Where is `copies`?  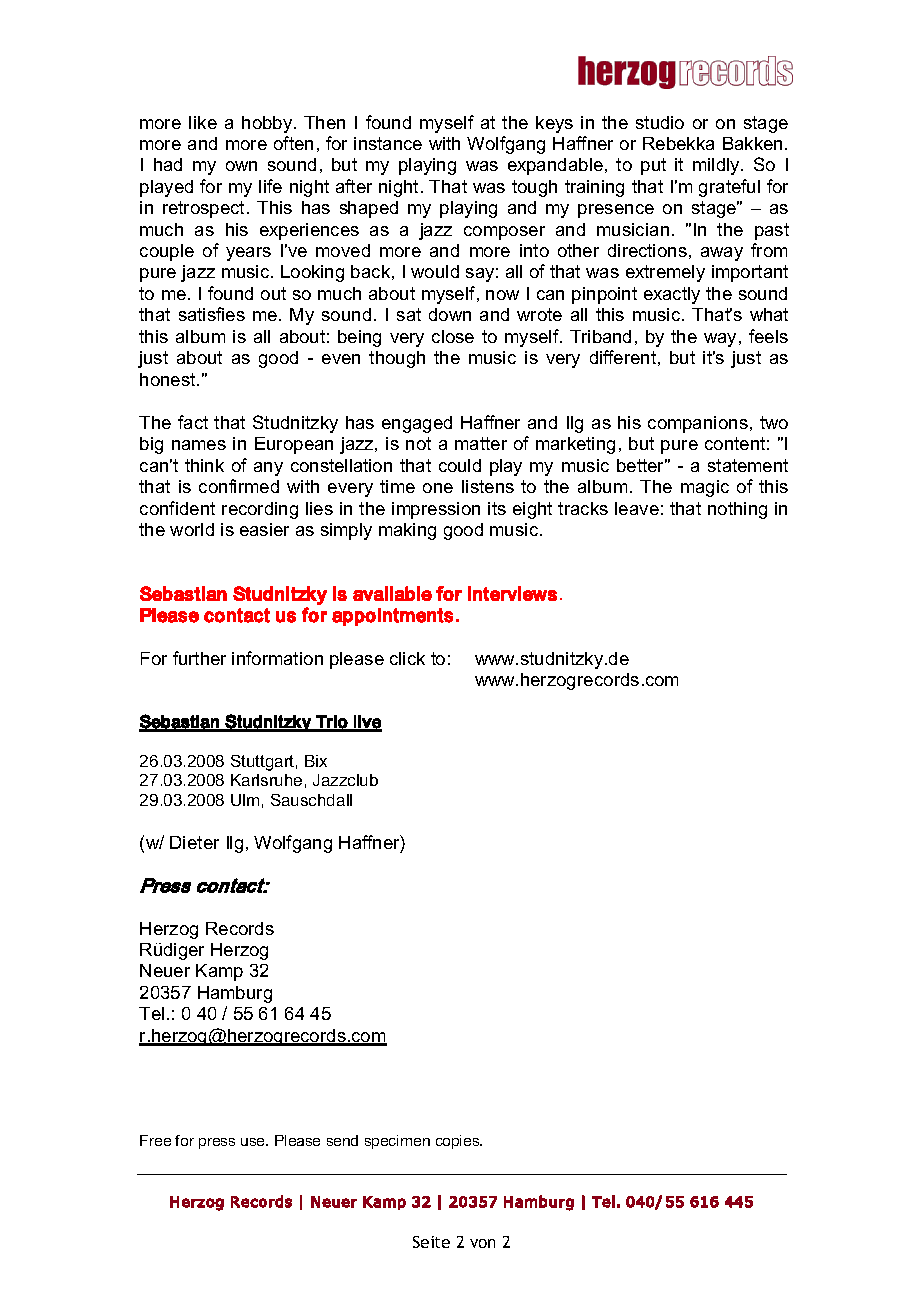
copies is located at coordinates (459, 1142).
